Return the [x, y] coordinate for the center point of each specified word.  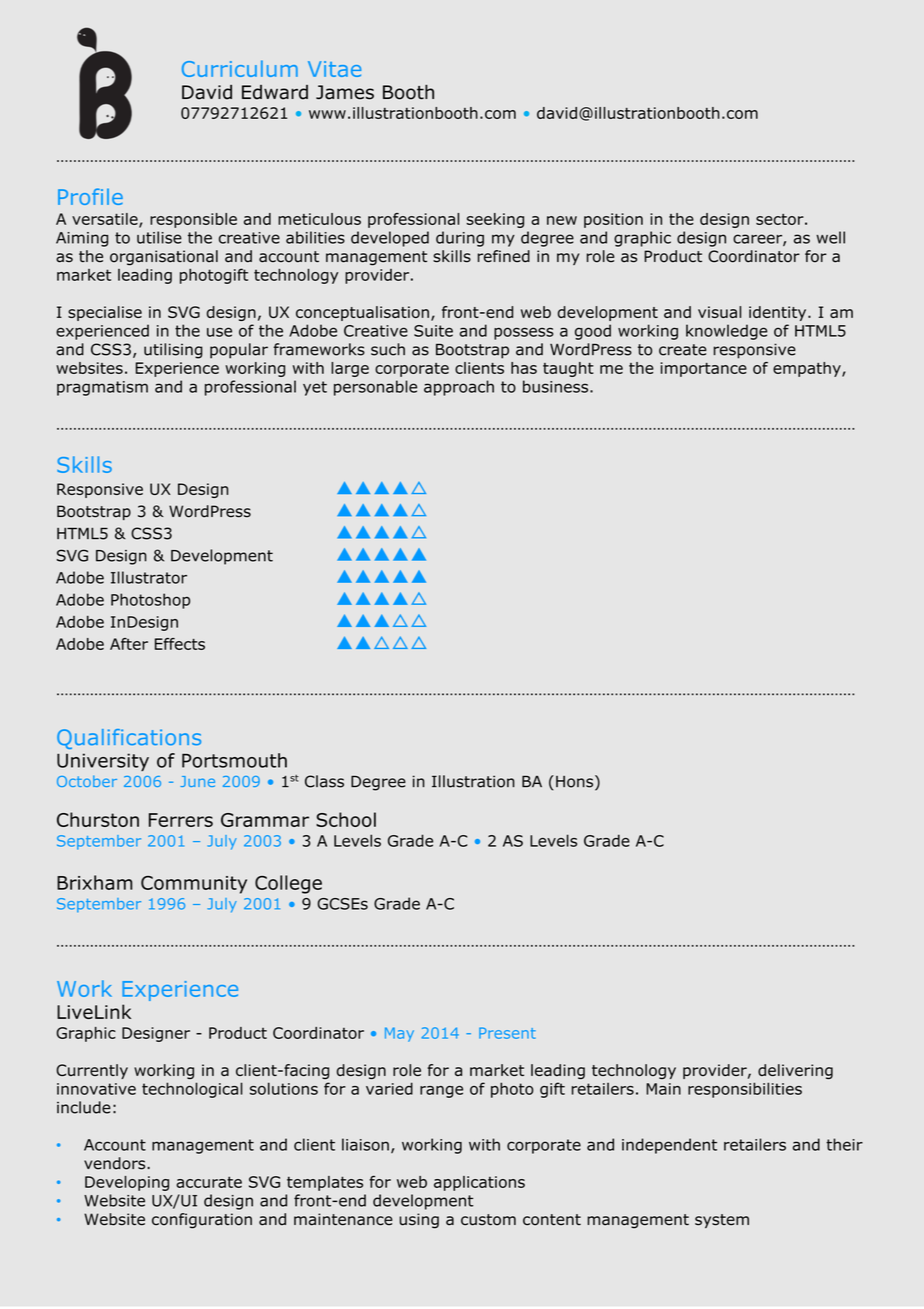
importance [703, 369]
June [197, 781]
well [830, 237]
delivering [795, 1071]
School [346, 819]
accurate [209, 1182]
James [345, 92]
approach [459, 388]
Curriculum [240, 68]
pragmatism [102, 388]
